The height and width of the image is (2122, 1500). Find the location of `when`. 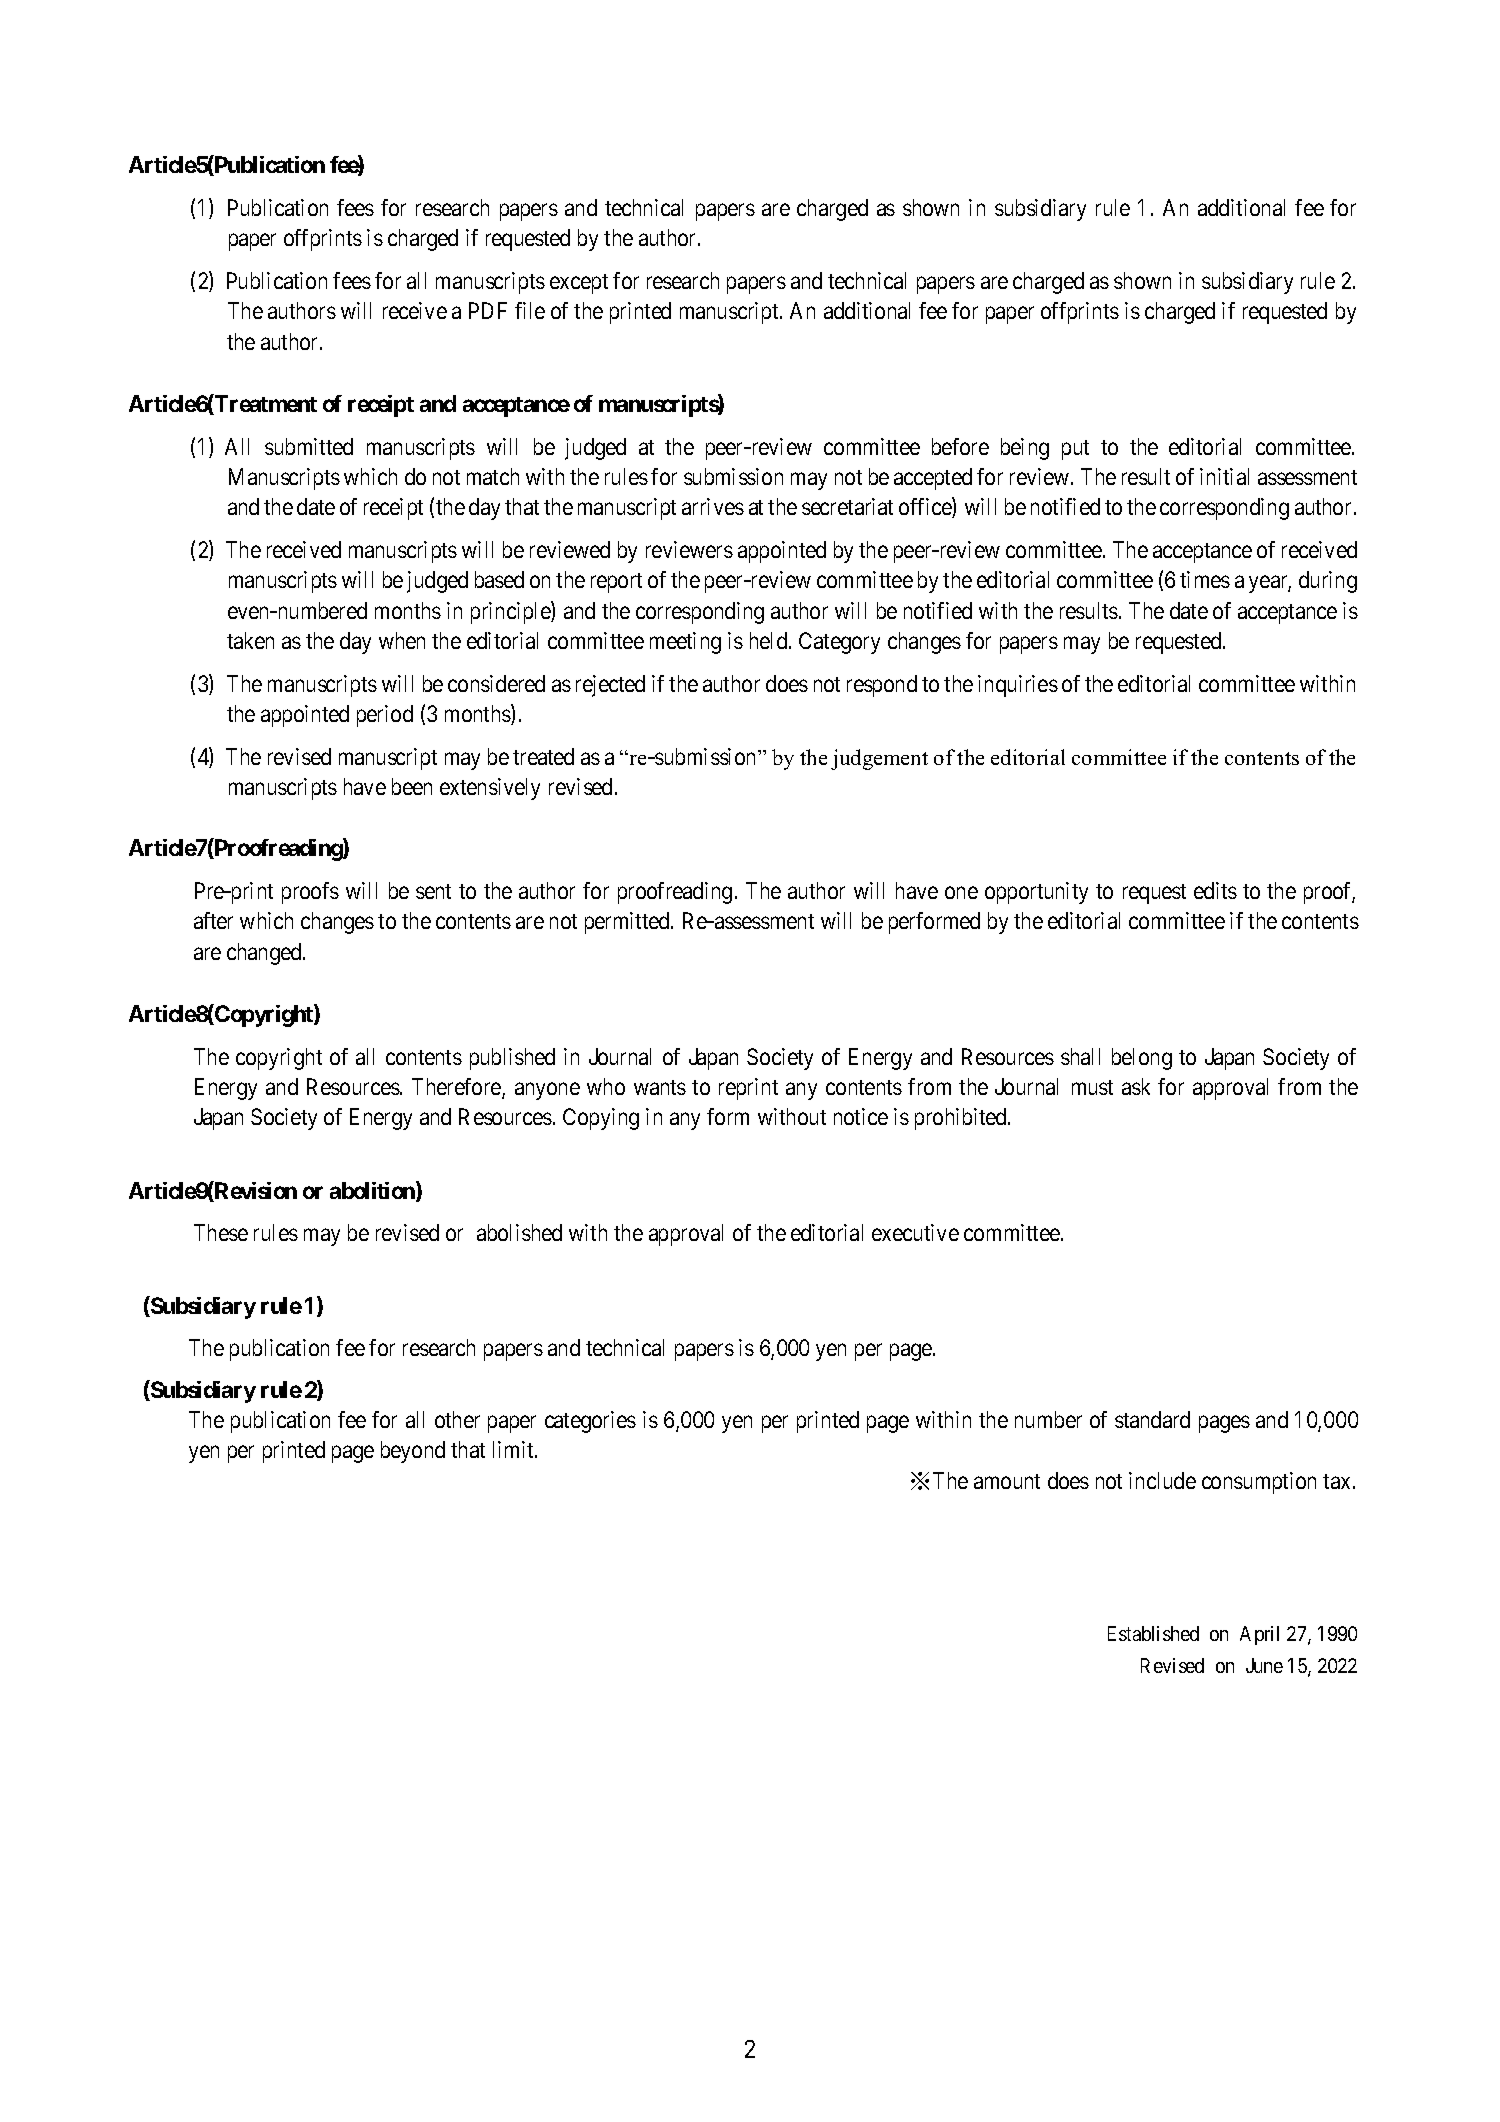

when is located at coordinates (402, 640).
